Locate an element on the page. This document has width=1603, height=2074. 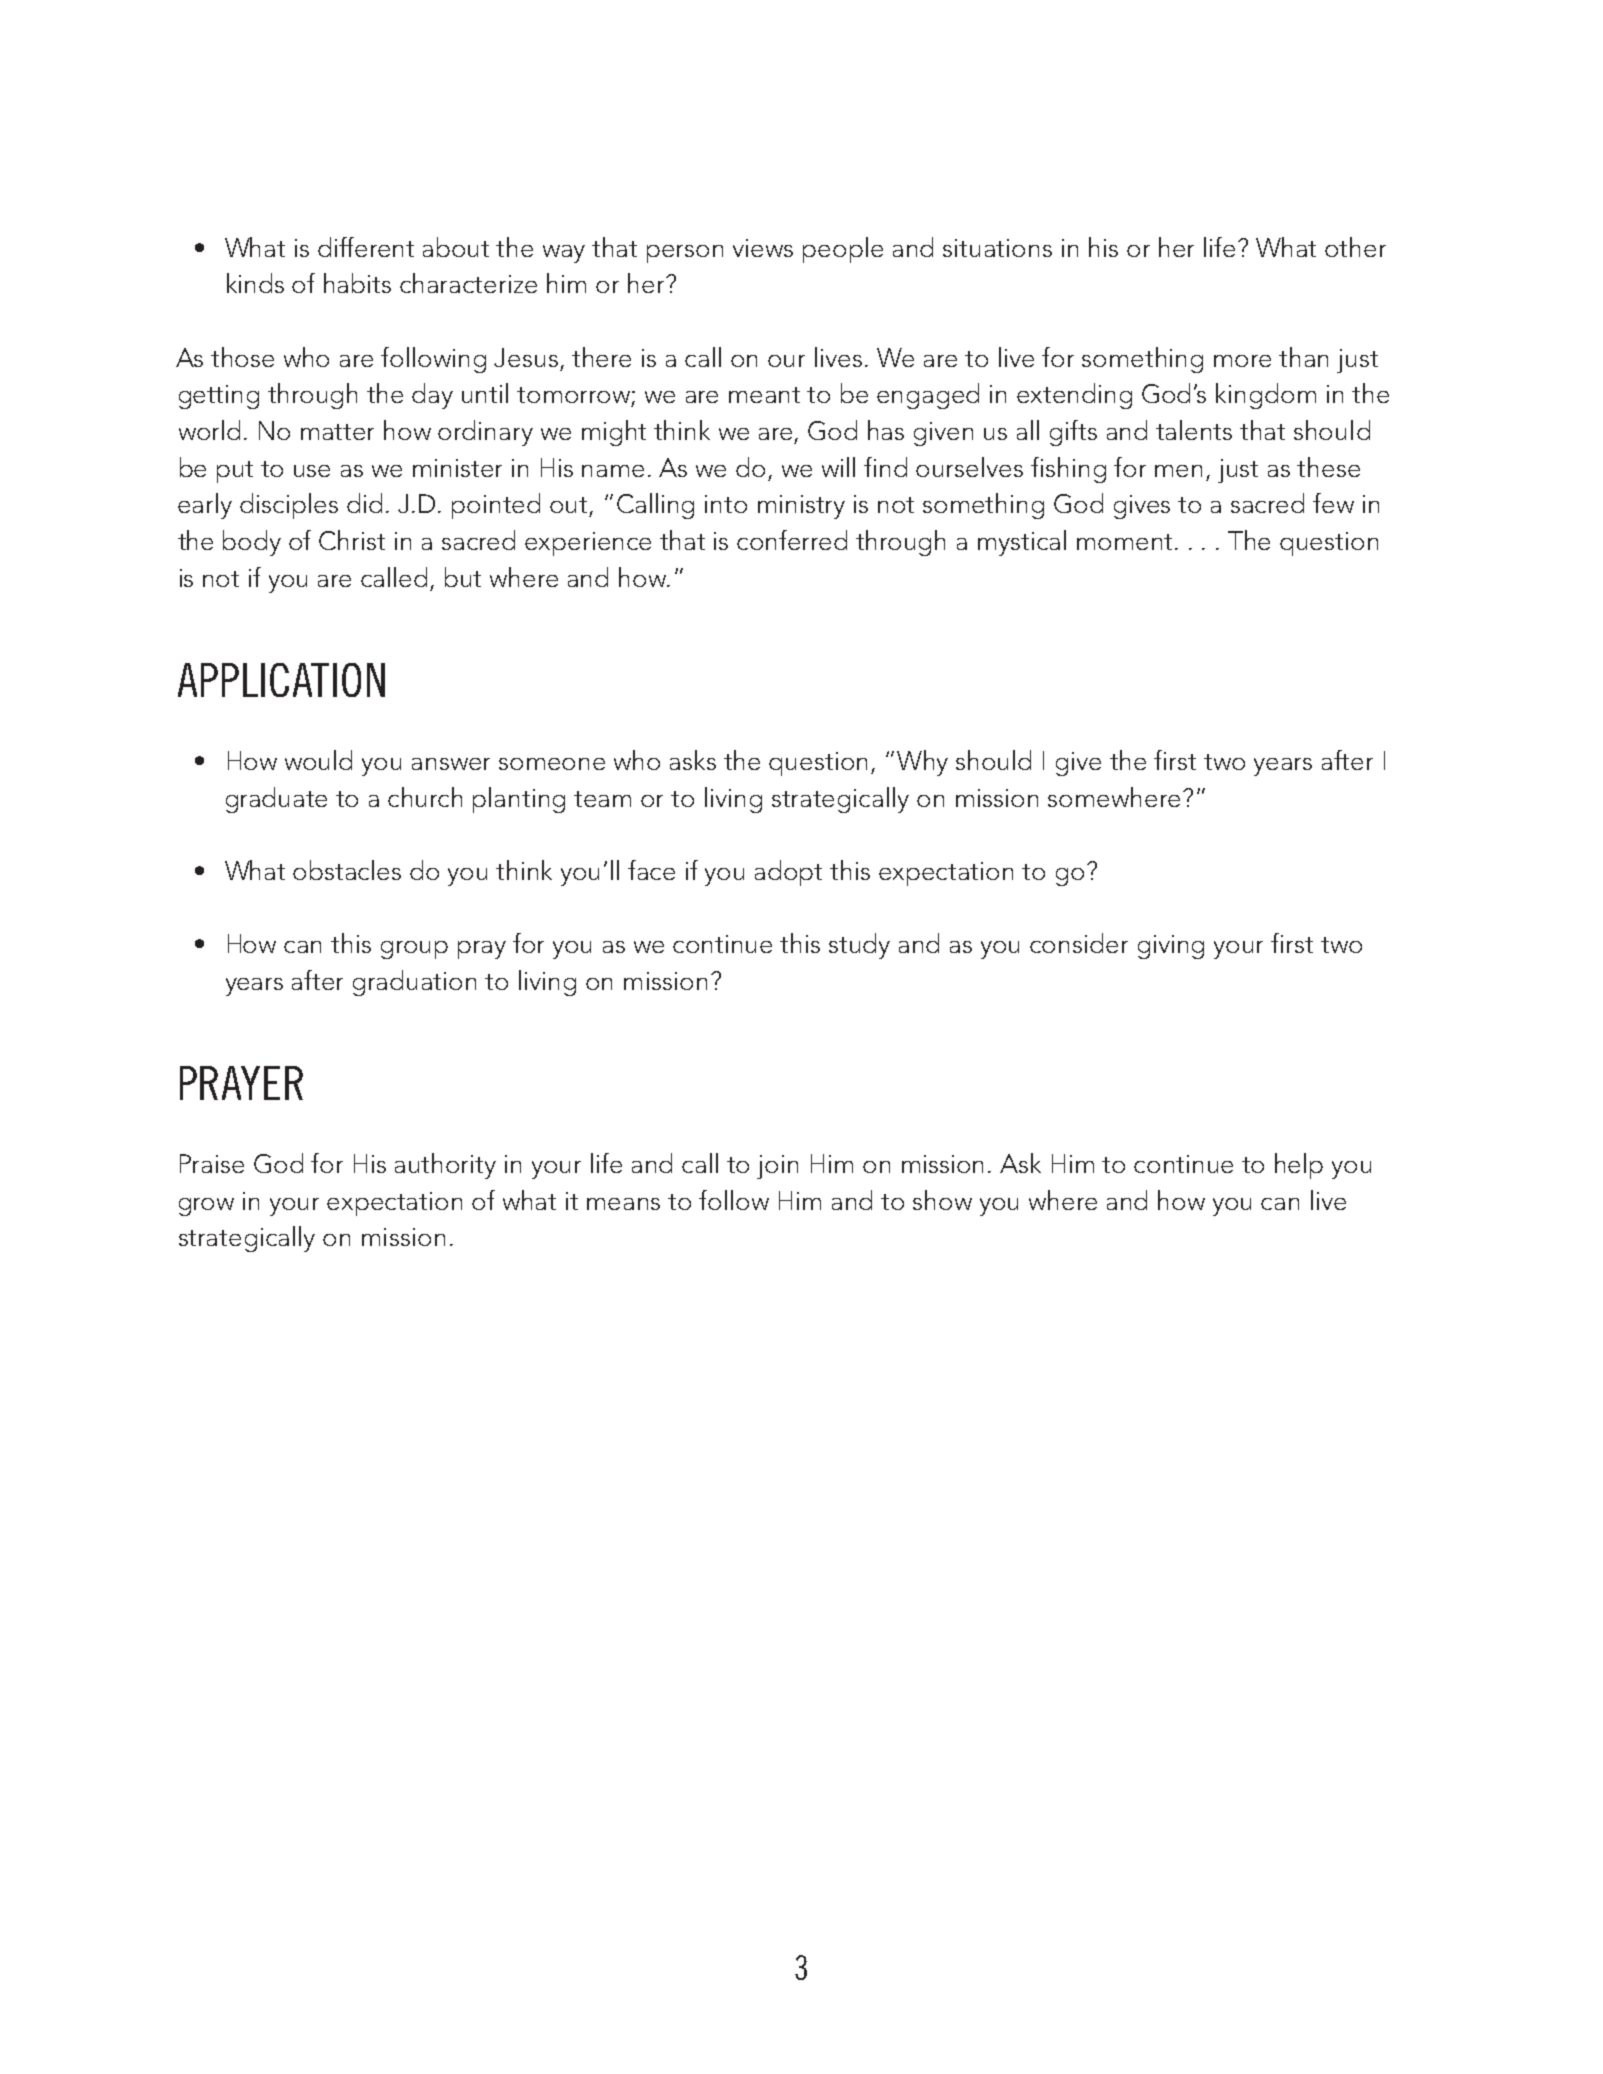
asks is located at coordinates (693, 760).
